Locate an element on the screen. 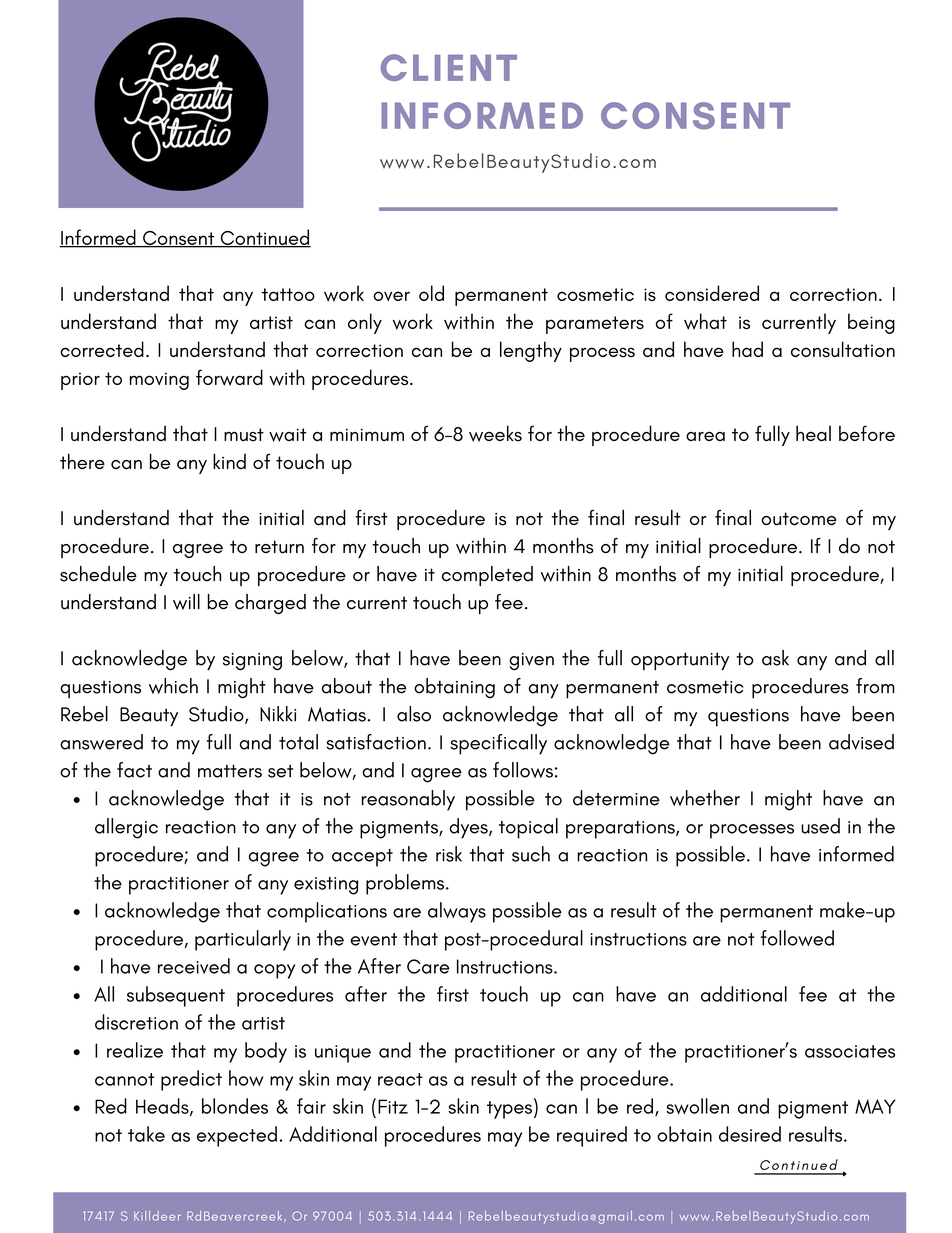  always is located at coordinates (457, 912).
